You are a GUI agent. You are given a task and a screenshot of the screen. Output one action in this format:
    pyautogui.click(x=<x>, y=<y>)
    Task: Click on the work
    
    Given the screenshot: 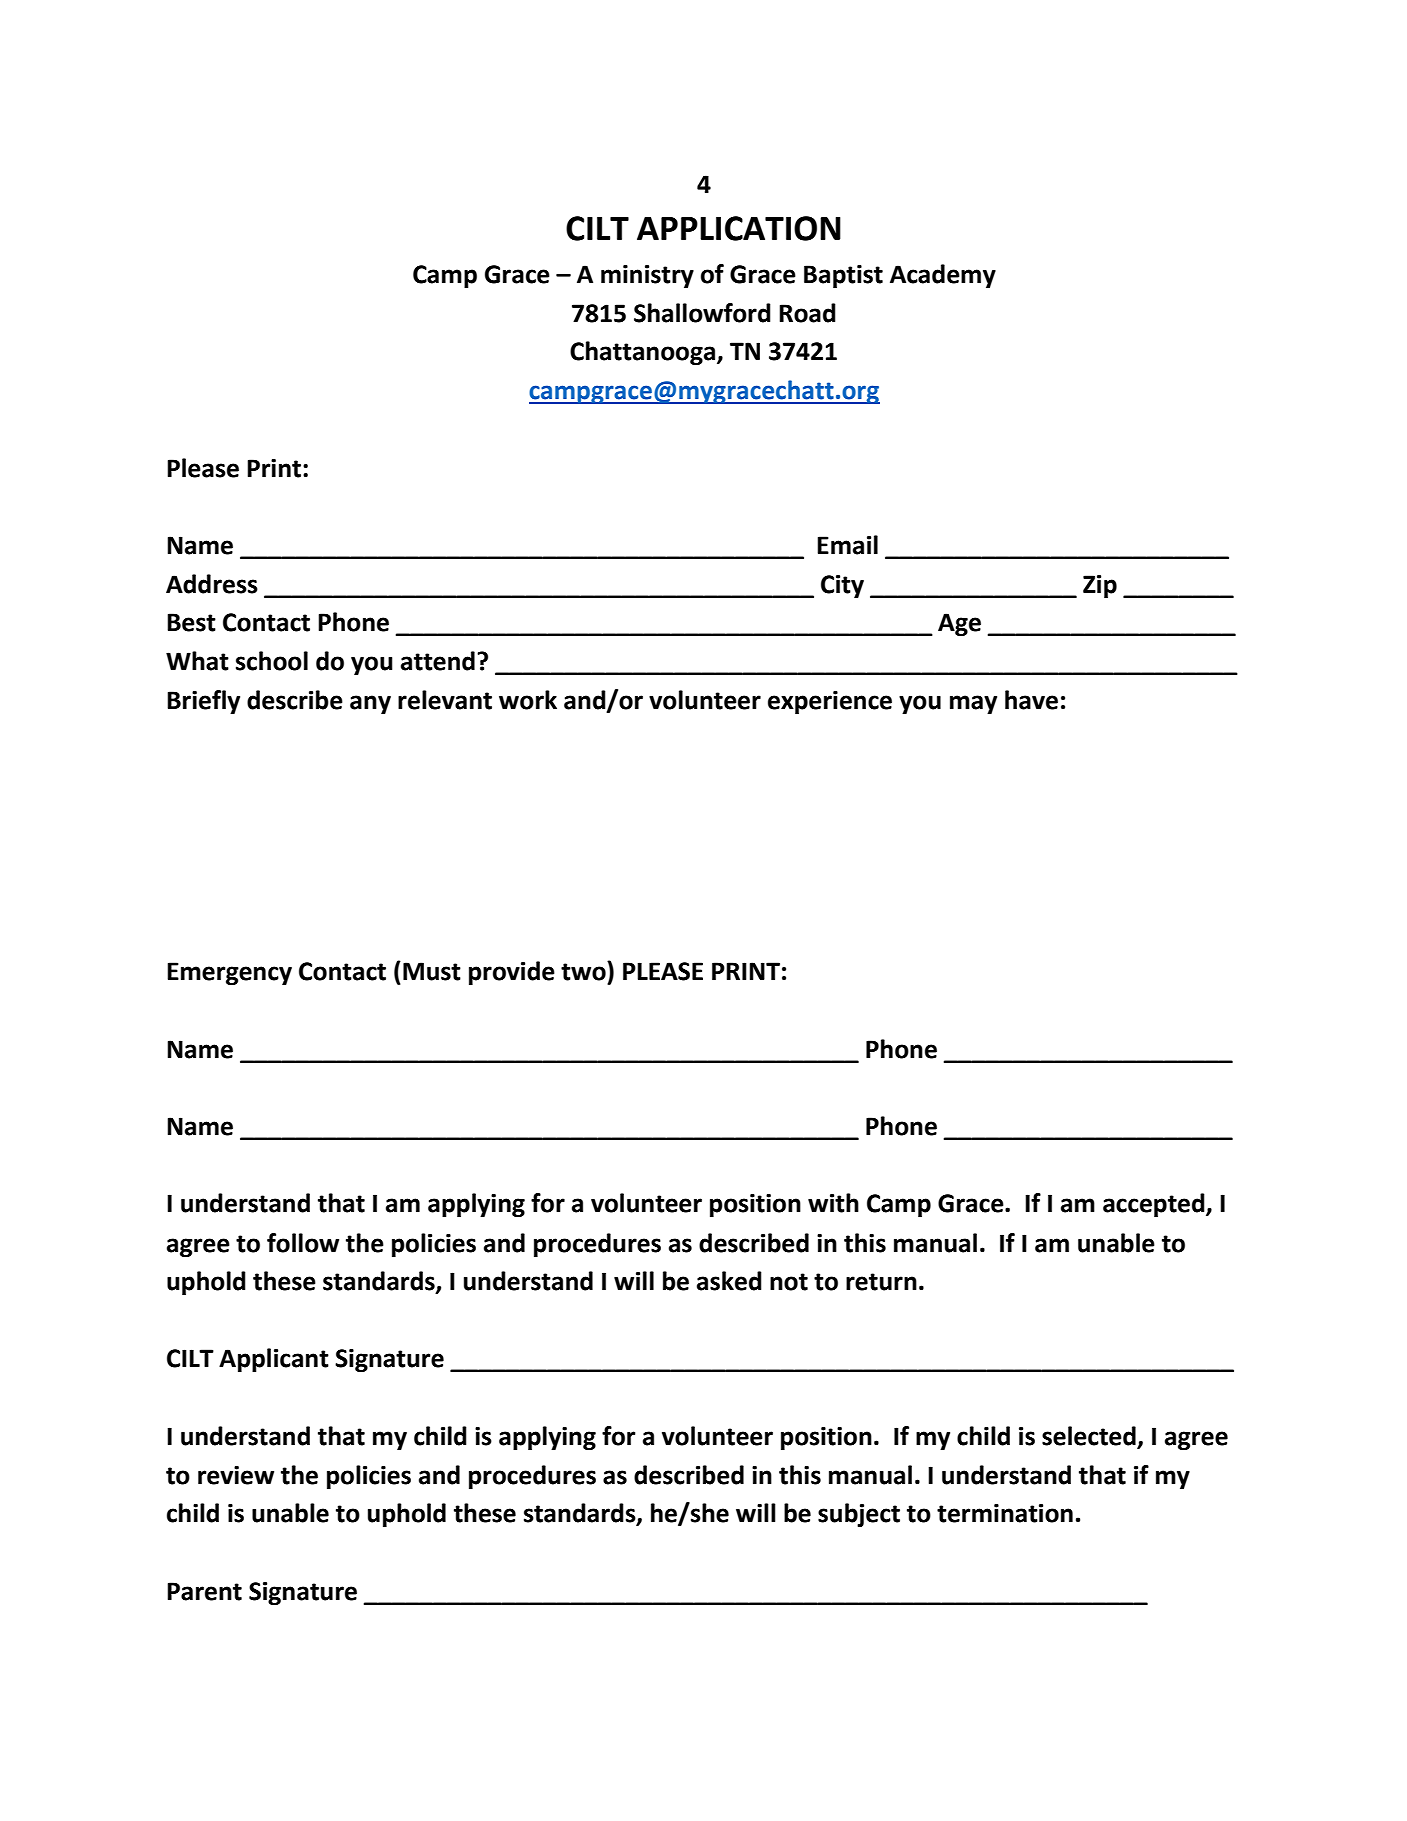 What is the action you would take?
    pyautogui.click(x=528, y=700)
